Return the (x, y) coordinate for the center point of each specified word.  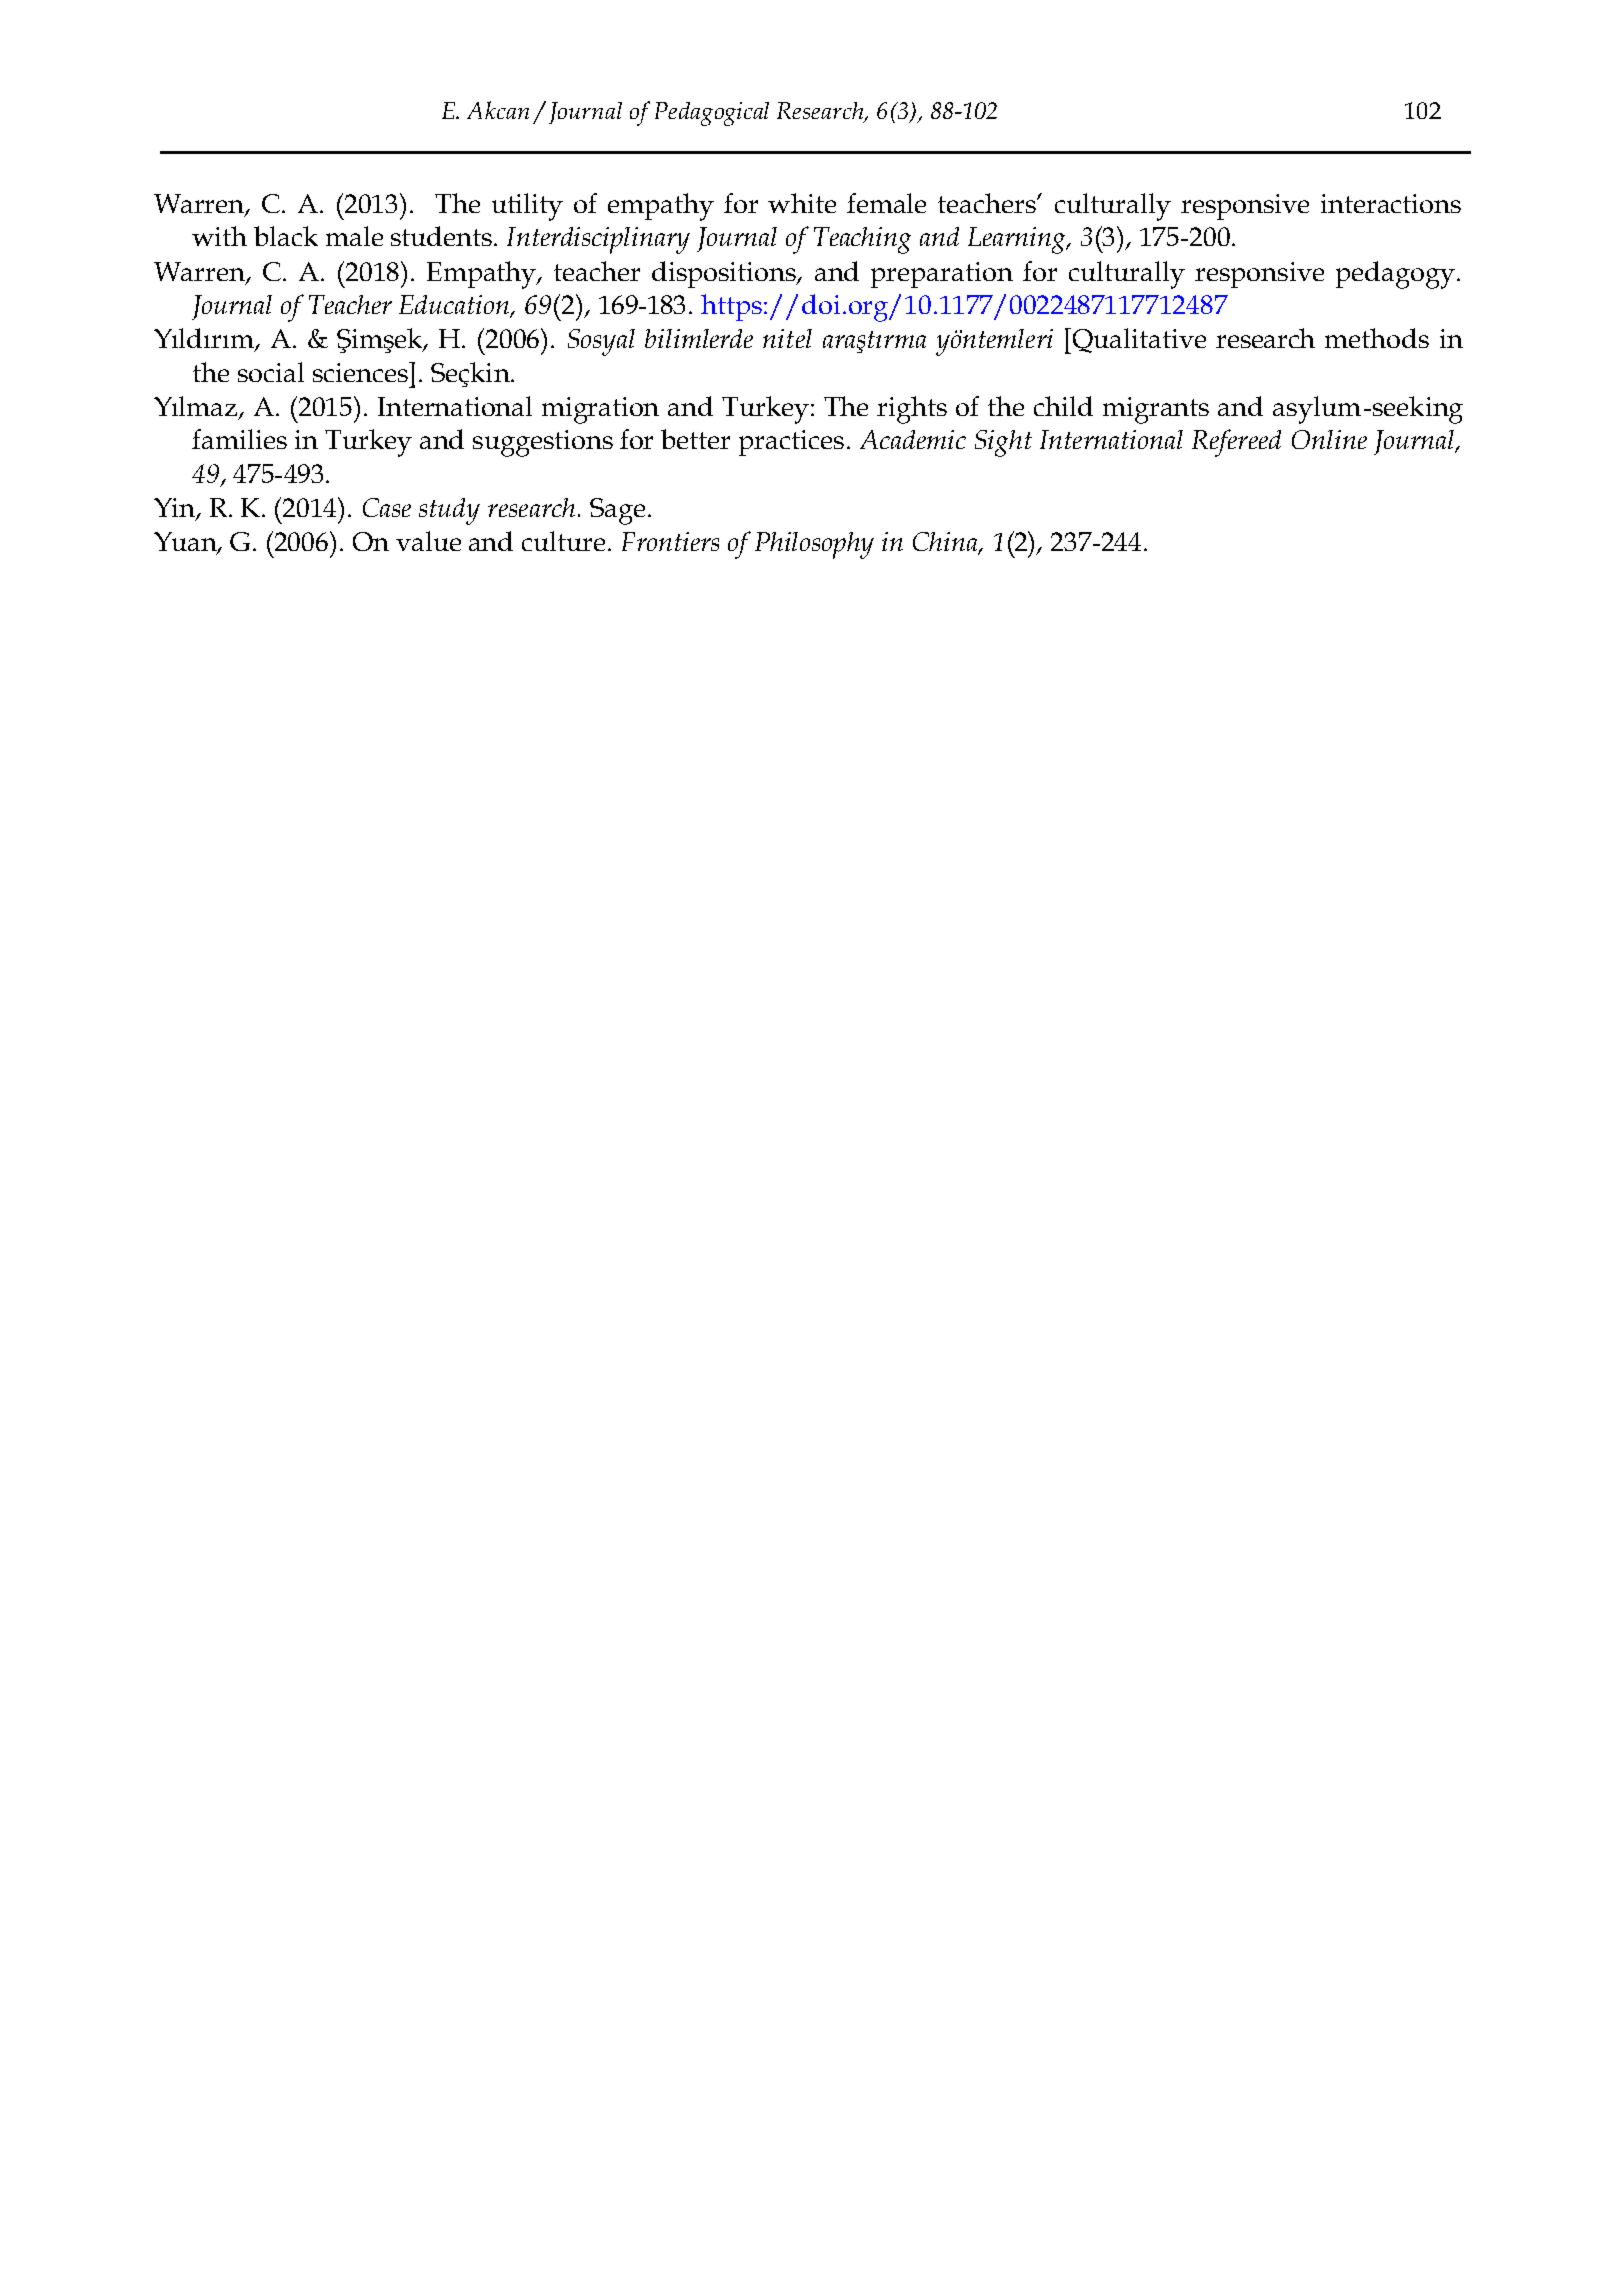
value (428, 541)
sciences (361, 372)
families (239, 439)
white (802, 203)
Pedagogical (712, 114)
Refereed (1236, 443)
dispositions (725, 274)
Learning (1018, 240)
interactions (1391, 203)
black (286, 236)
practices (791, 443)
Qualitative (1139, 340)
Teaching (862, 240)
